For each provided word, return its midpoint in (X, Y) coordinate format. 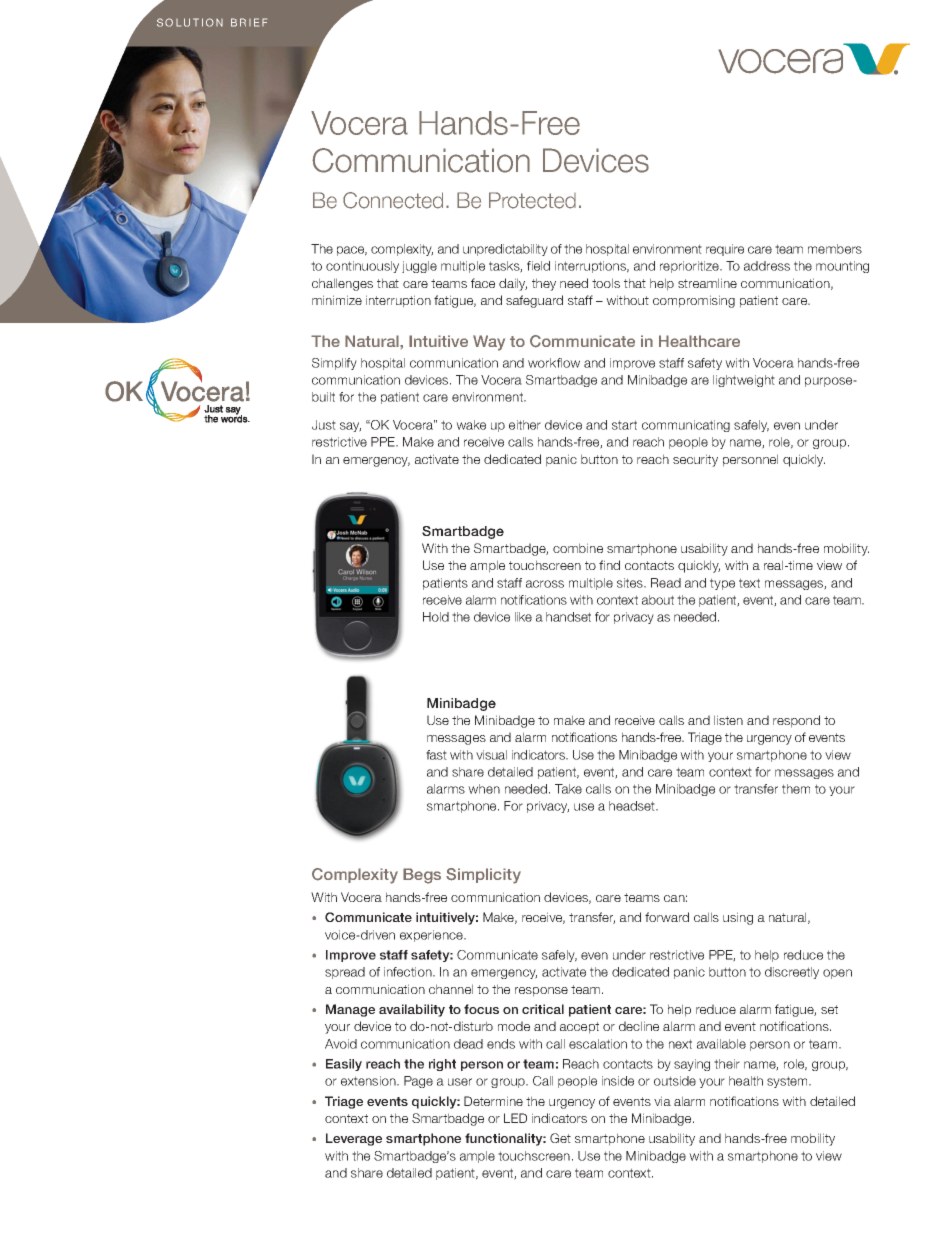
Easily (344, 1065)
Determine (493, 1101)
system (788, 1082)
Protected (532, 200)
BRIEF (249, 22)
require (725, 250)
